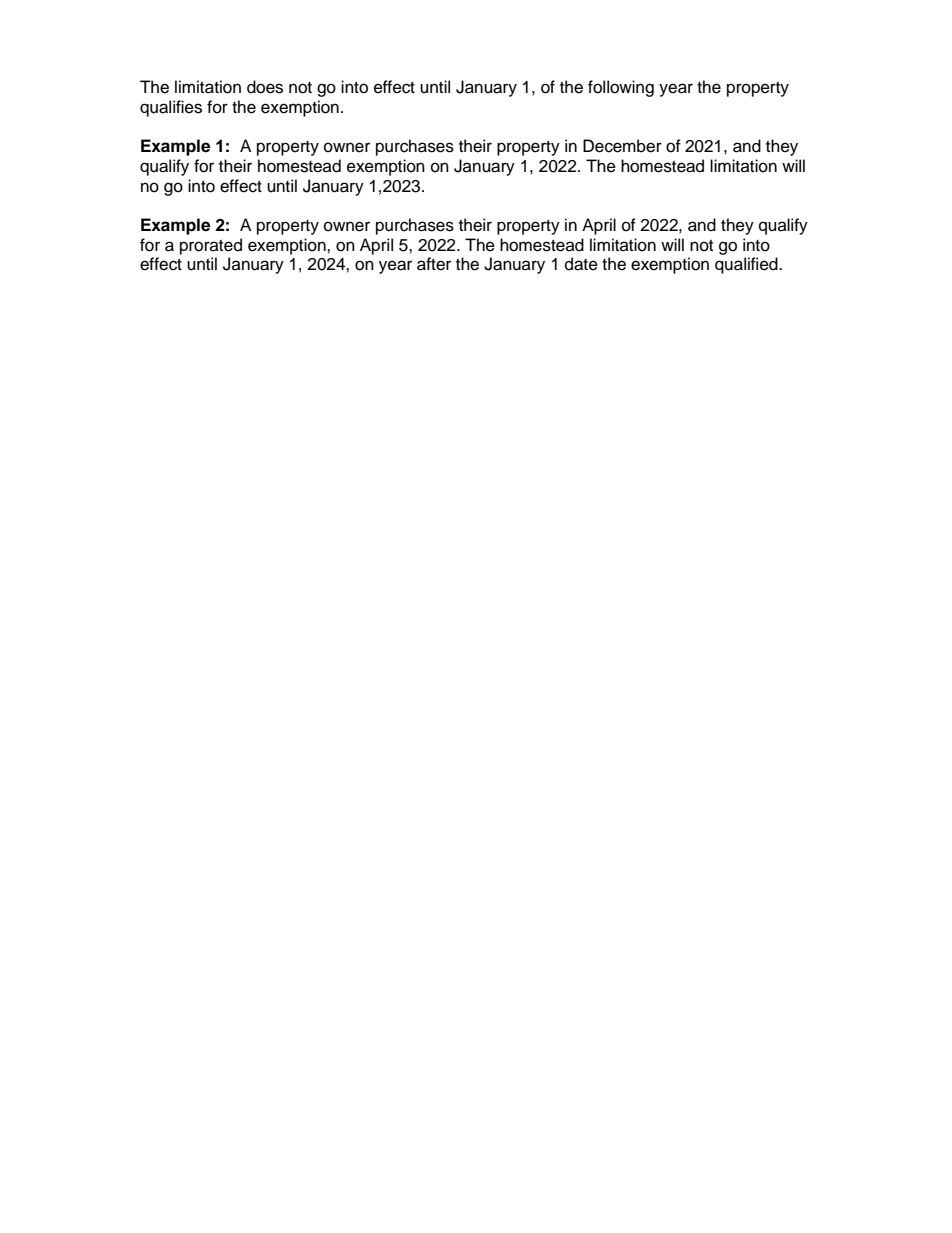 The width and height of the document is (952, 1233). Describe the element at coordinates (265, 87) in the document. I see `does` at that location.
